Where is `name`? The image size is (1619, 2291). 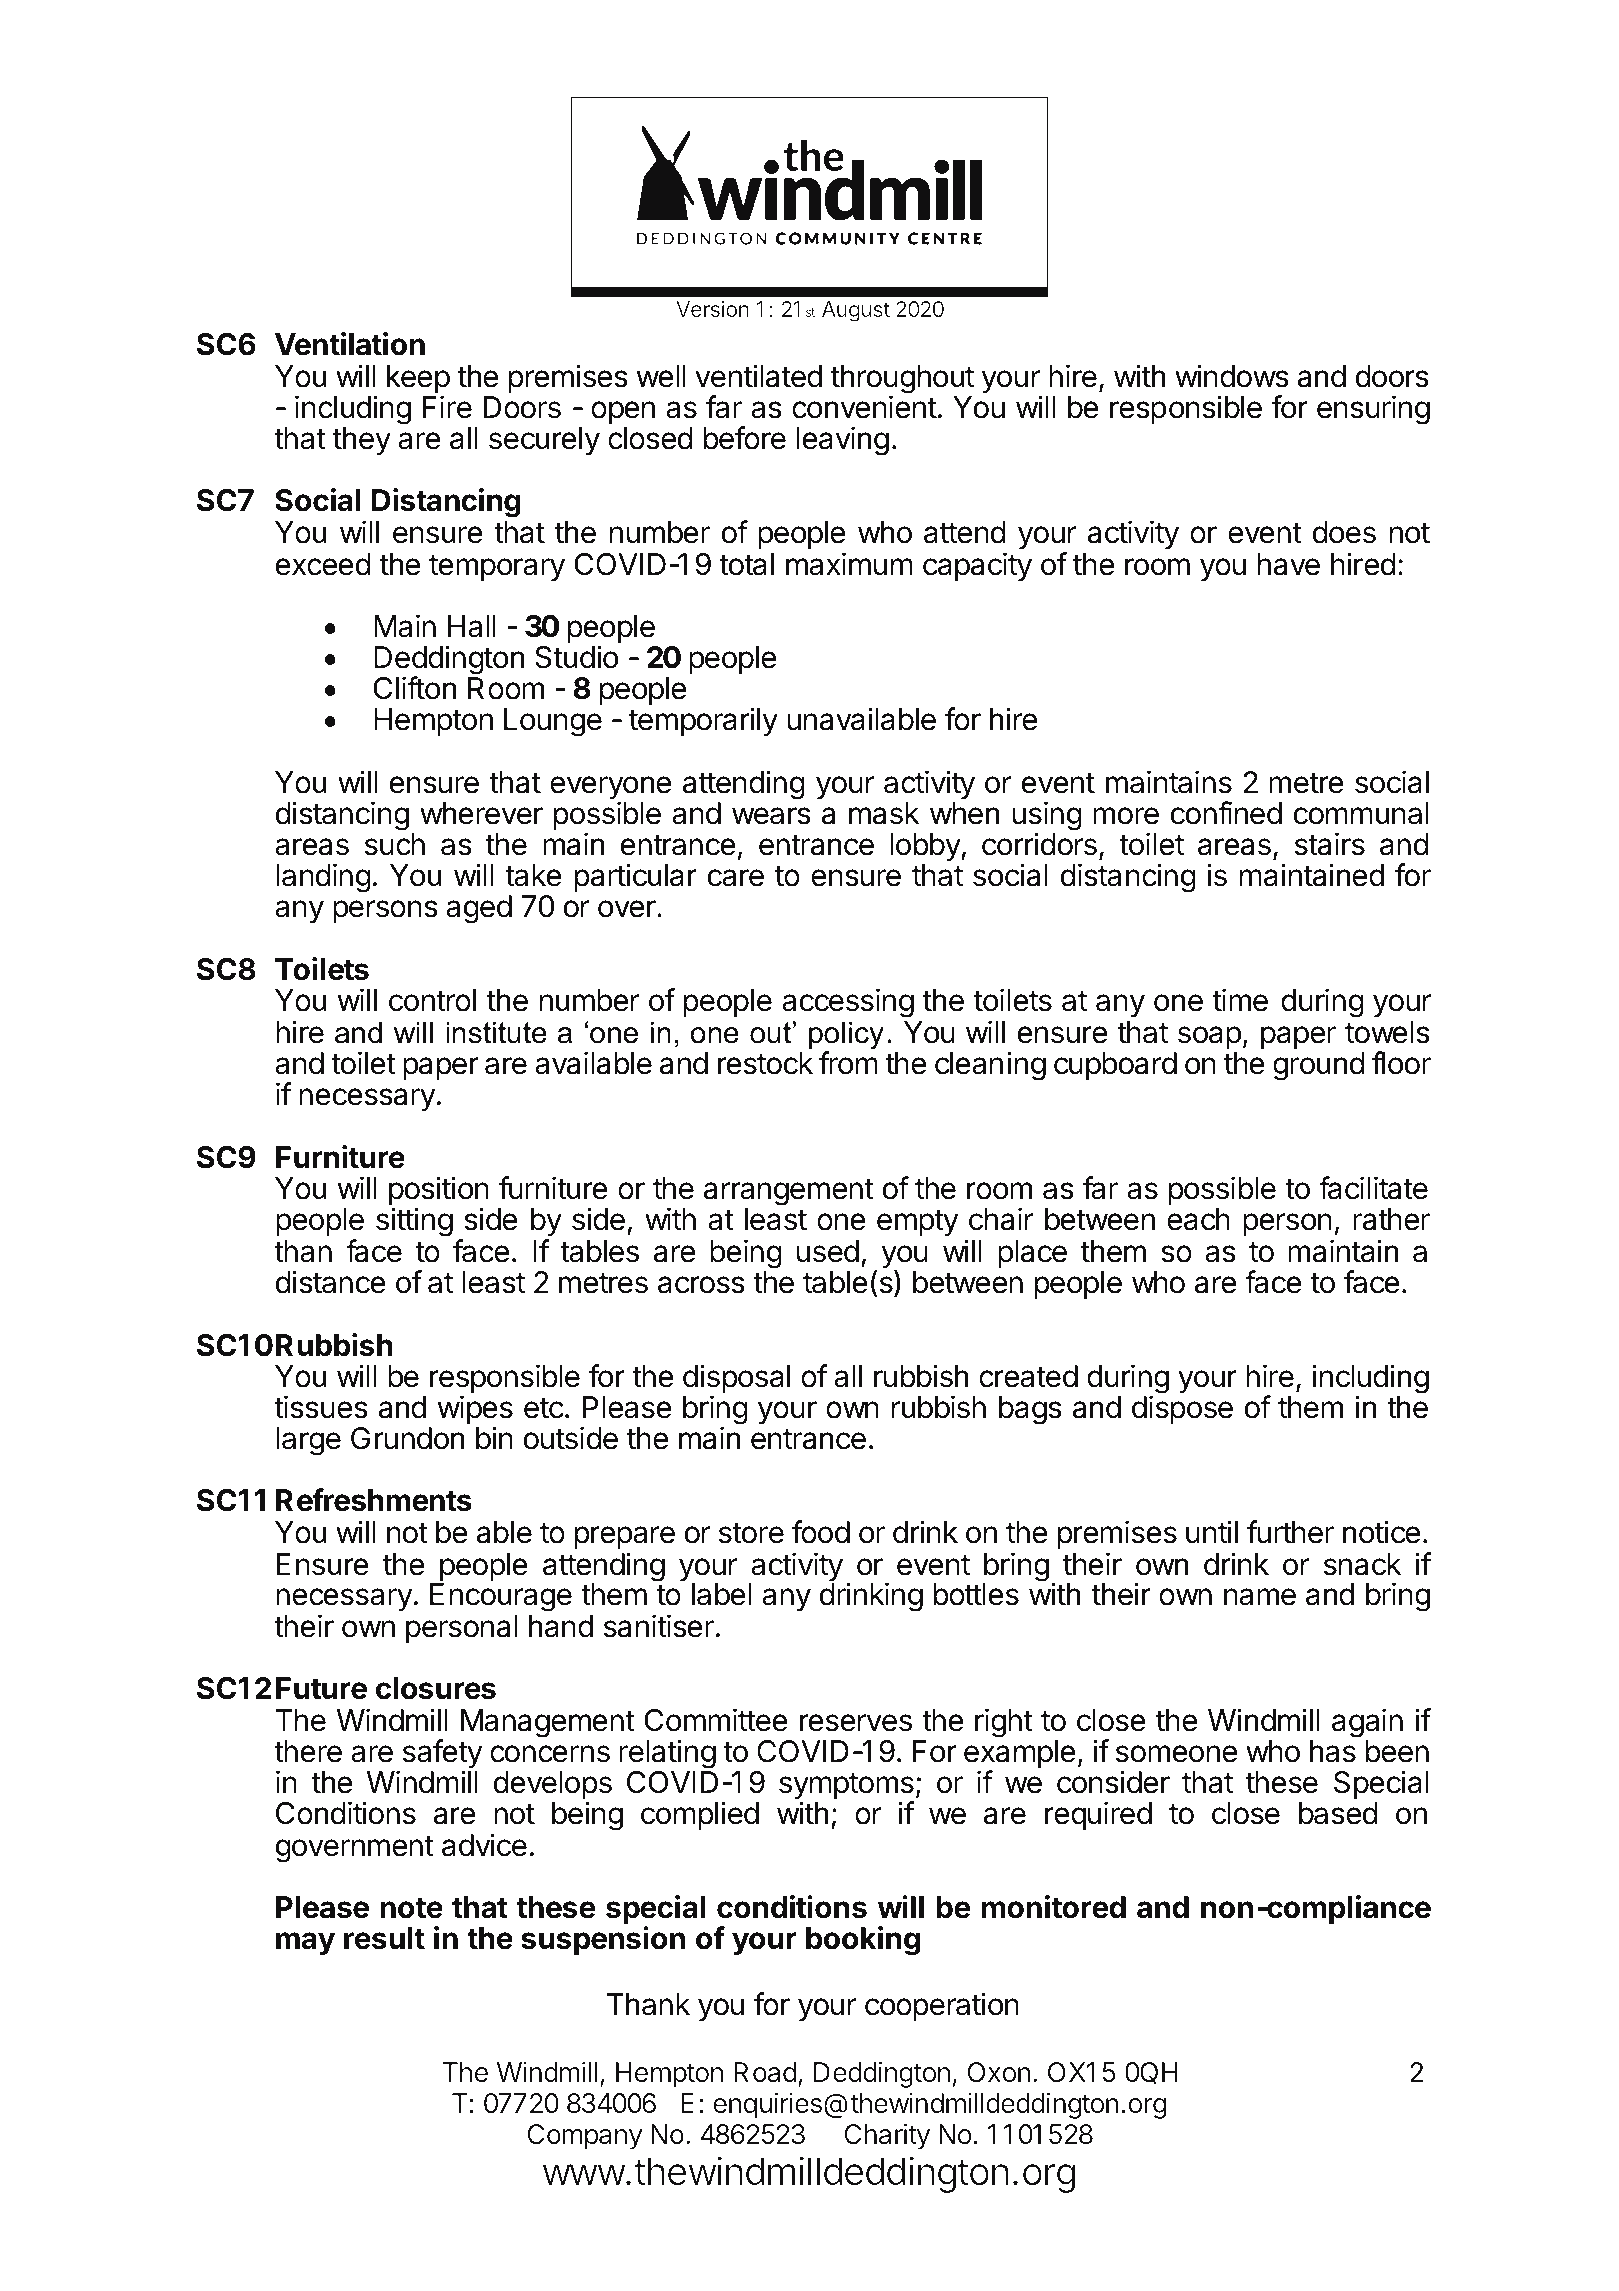 name is located at coordinates (1260, 1597).
